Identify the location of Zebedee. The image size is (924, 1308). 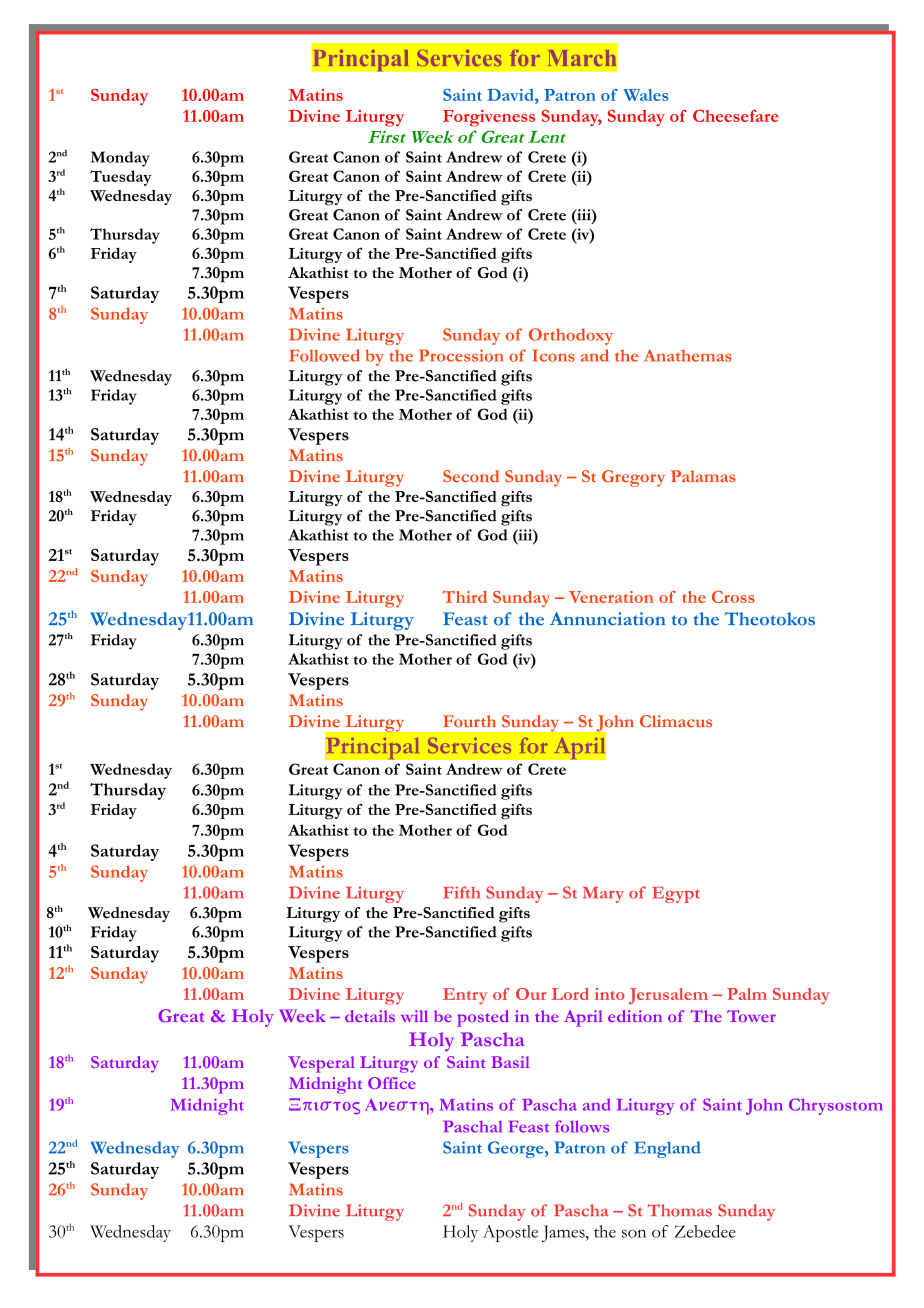
(705, 1231).
